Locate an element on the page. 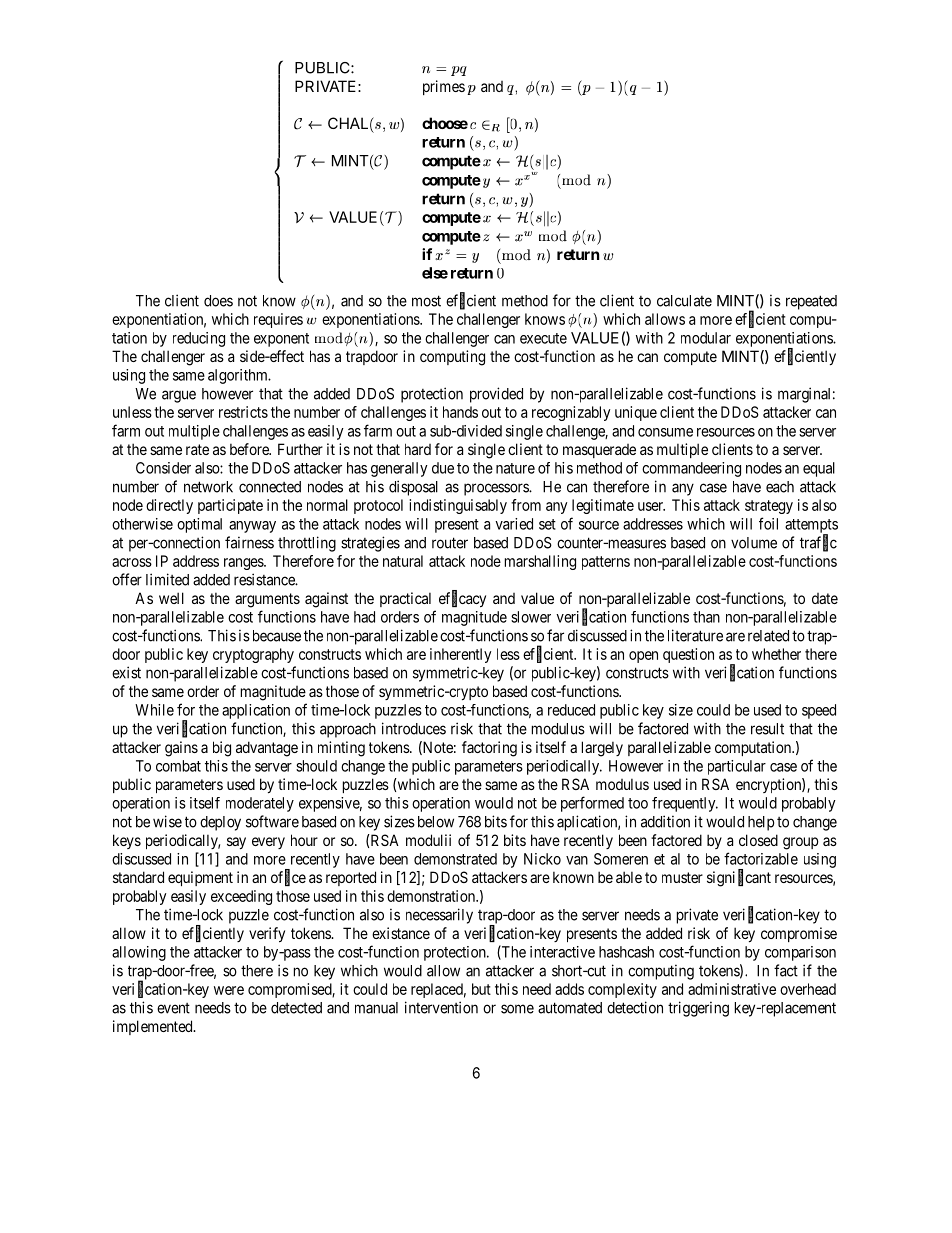  primes is located at coordinates (444, 87).
